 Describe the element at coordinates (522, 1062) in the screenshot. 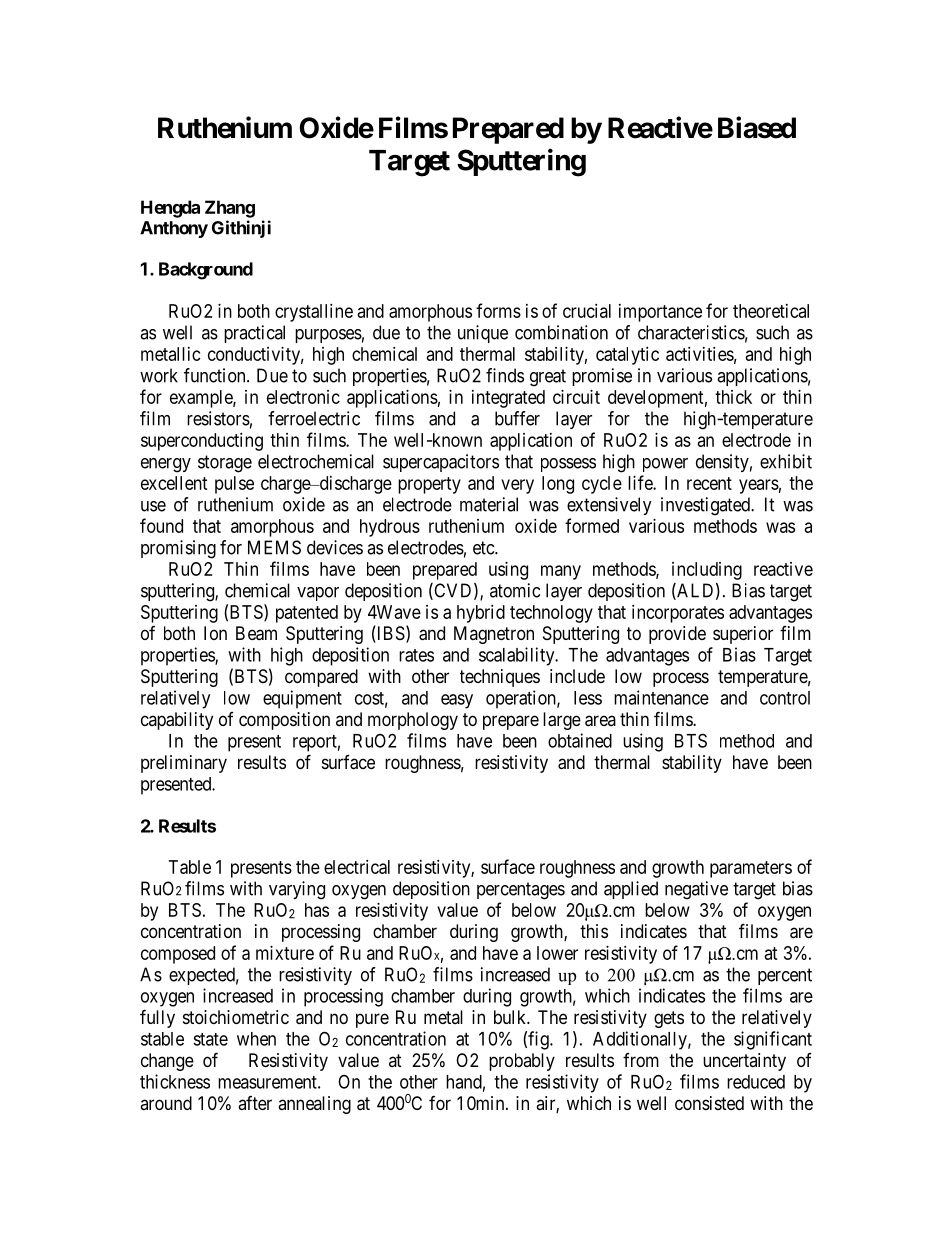

I see `probably` at that location.
